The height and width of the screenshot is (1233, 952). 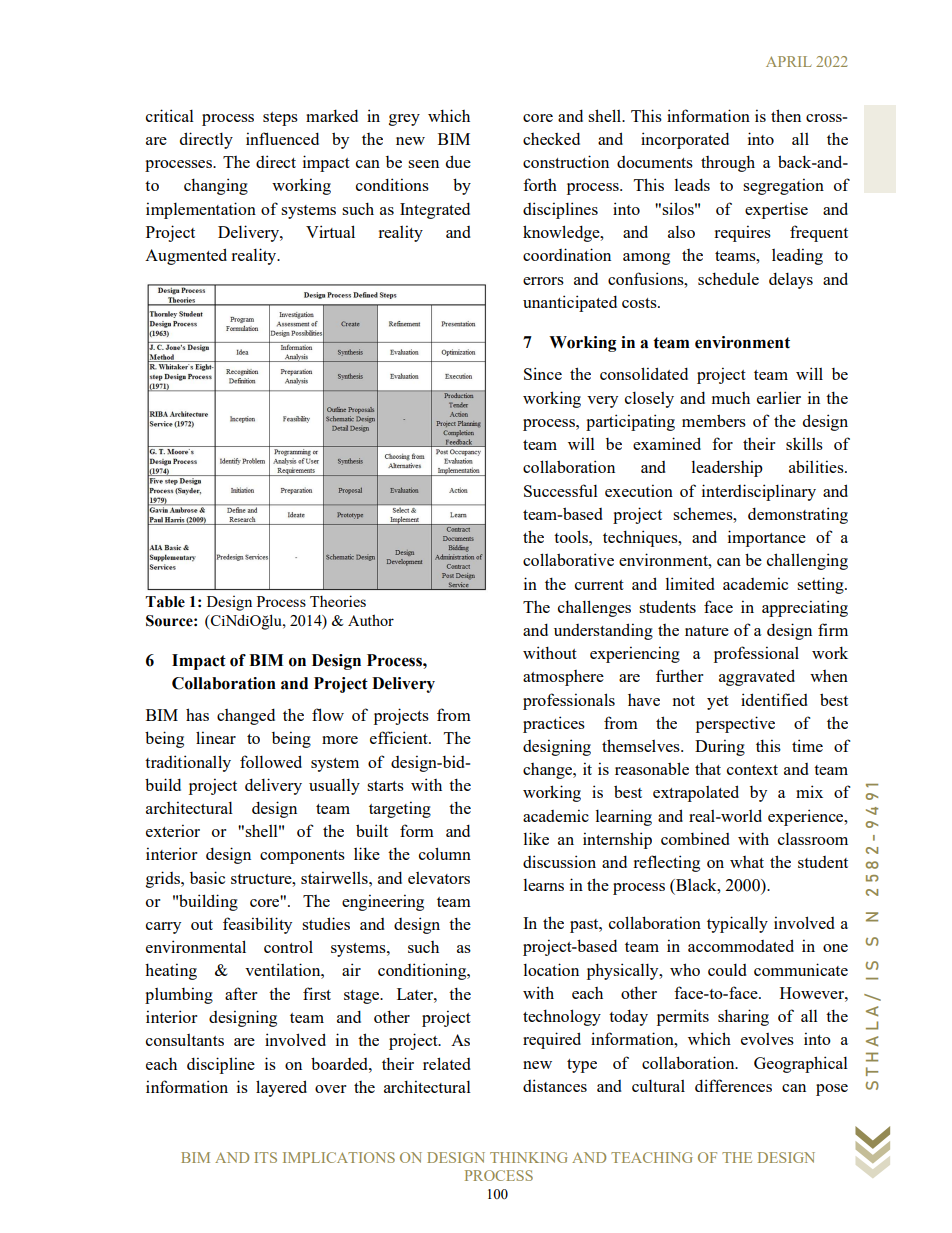 I want to click on THINKING, so click(x=529, y=1157).
